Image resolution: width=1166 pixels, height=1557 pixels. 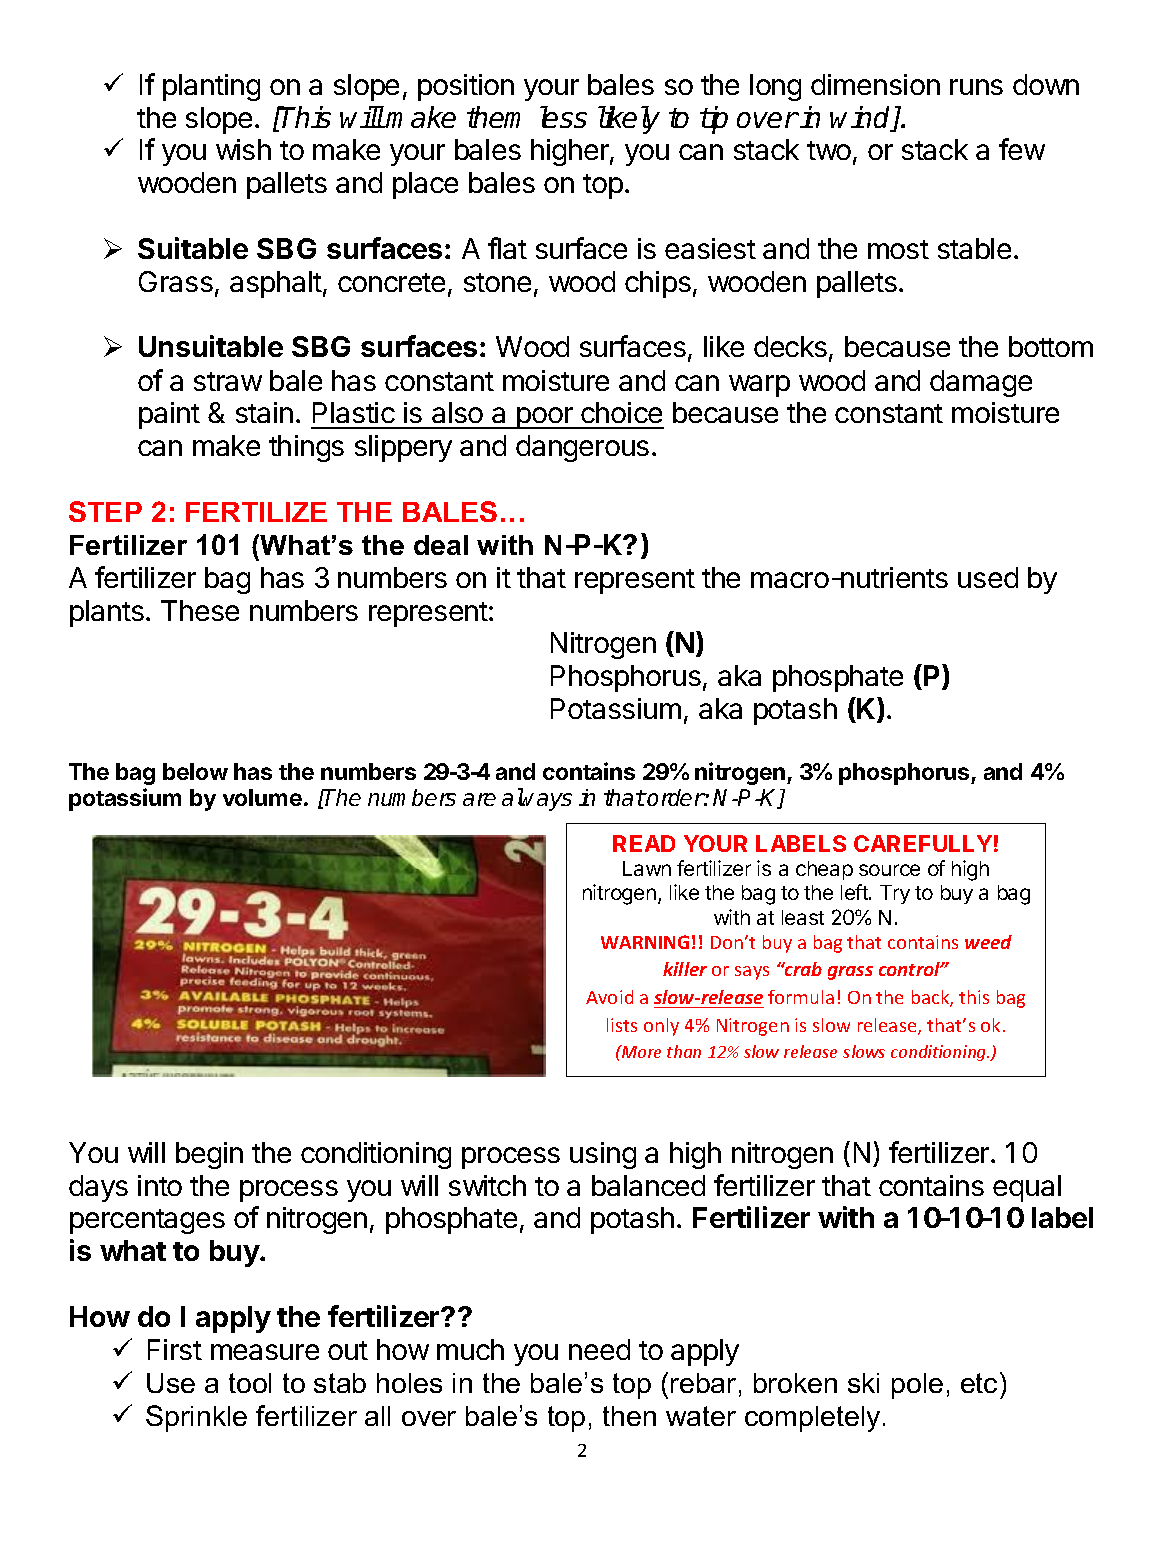 What do you see at coordinates (200, 610) in the screenshot?
I see `These` at bounding box center [200, 610].
